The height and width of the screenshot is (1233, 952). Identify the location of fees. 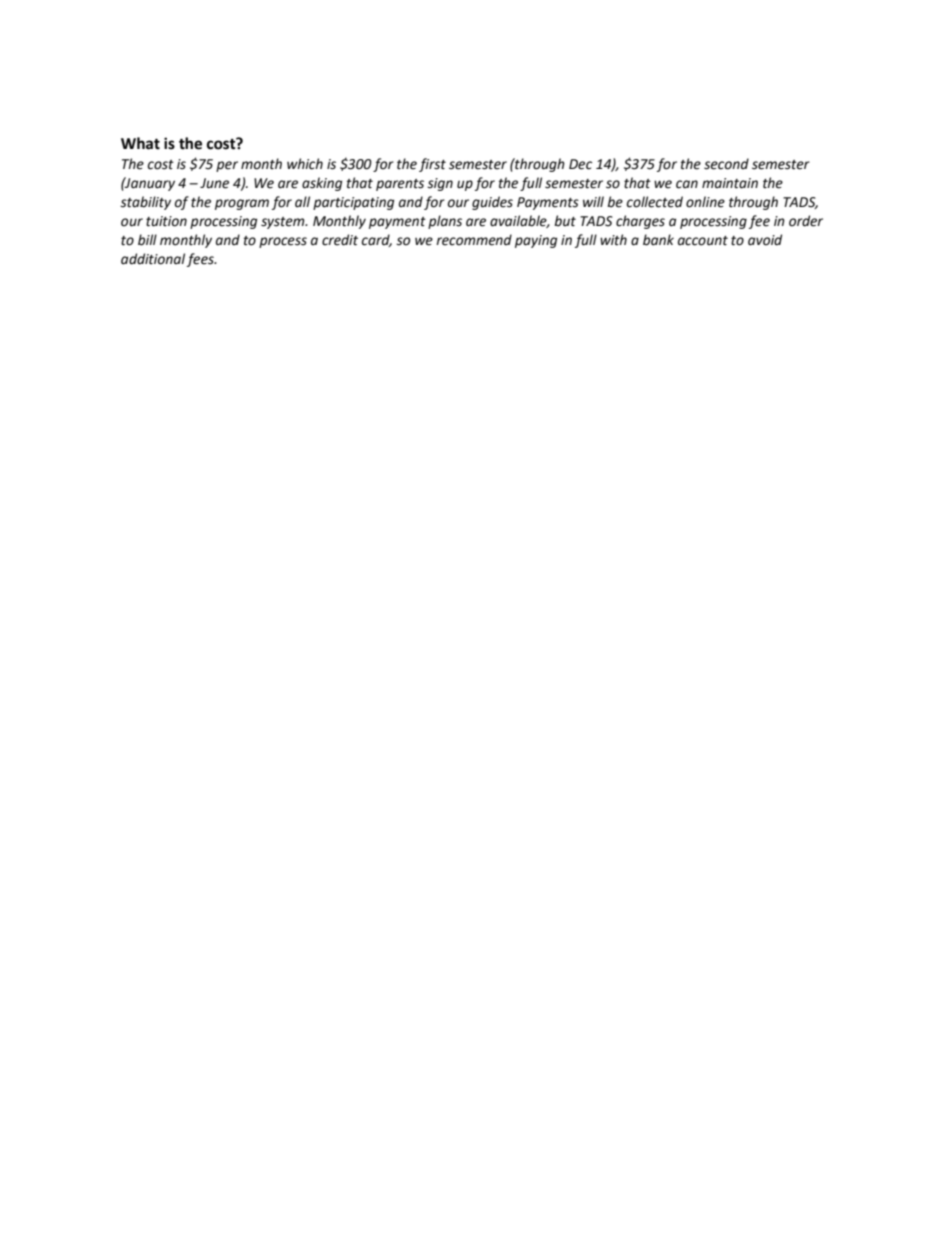
(201, 260).
